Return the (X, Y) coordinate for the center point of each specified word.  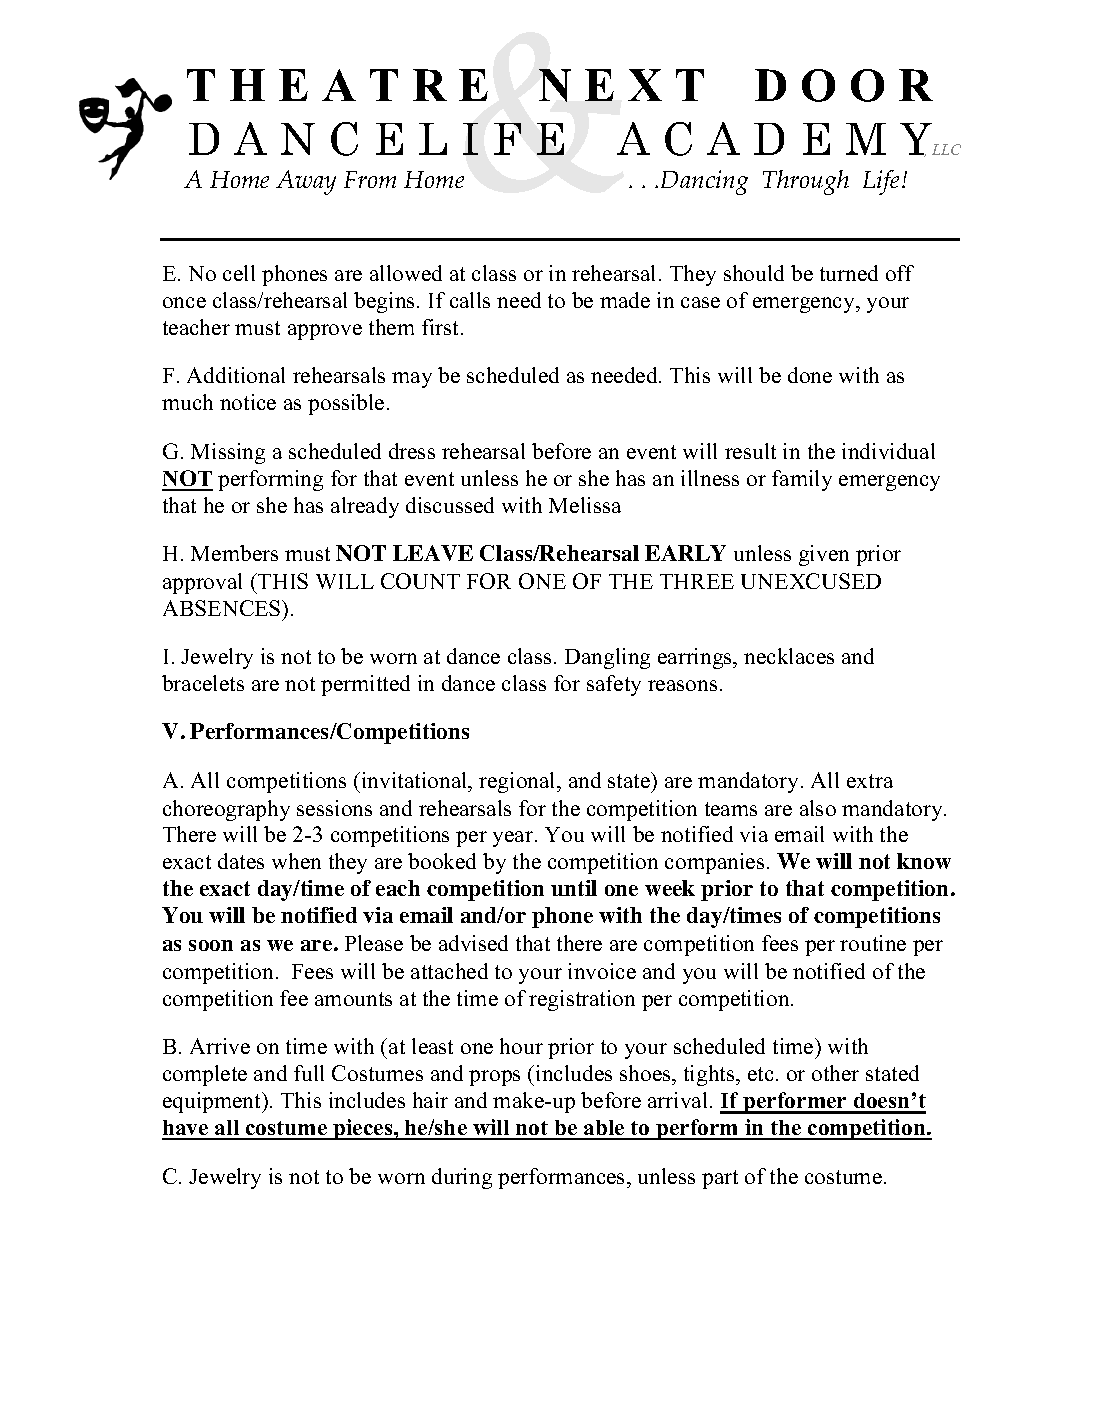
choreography (226, 810)
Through (806, 182)
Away (306, 182)
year (514, 839)
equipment (213, 1102)
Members (234, 553)
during (462, 1178)
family (802, 480)
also (818, 808)
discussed (450, 505)
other (835, 1073)
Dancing (704, 182)
